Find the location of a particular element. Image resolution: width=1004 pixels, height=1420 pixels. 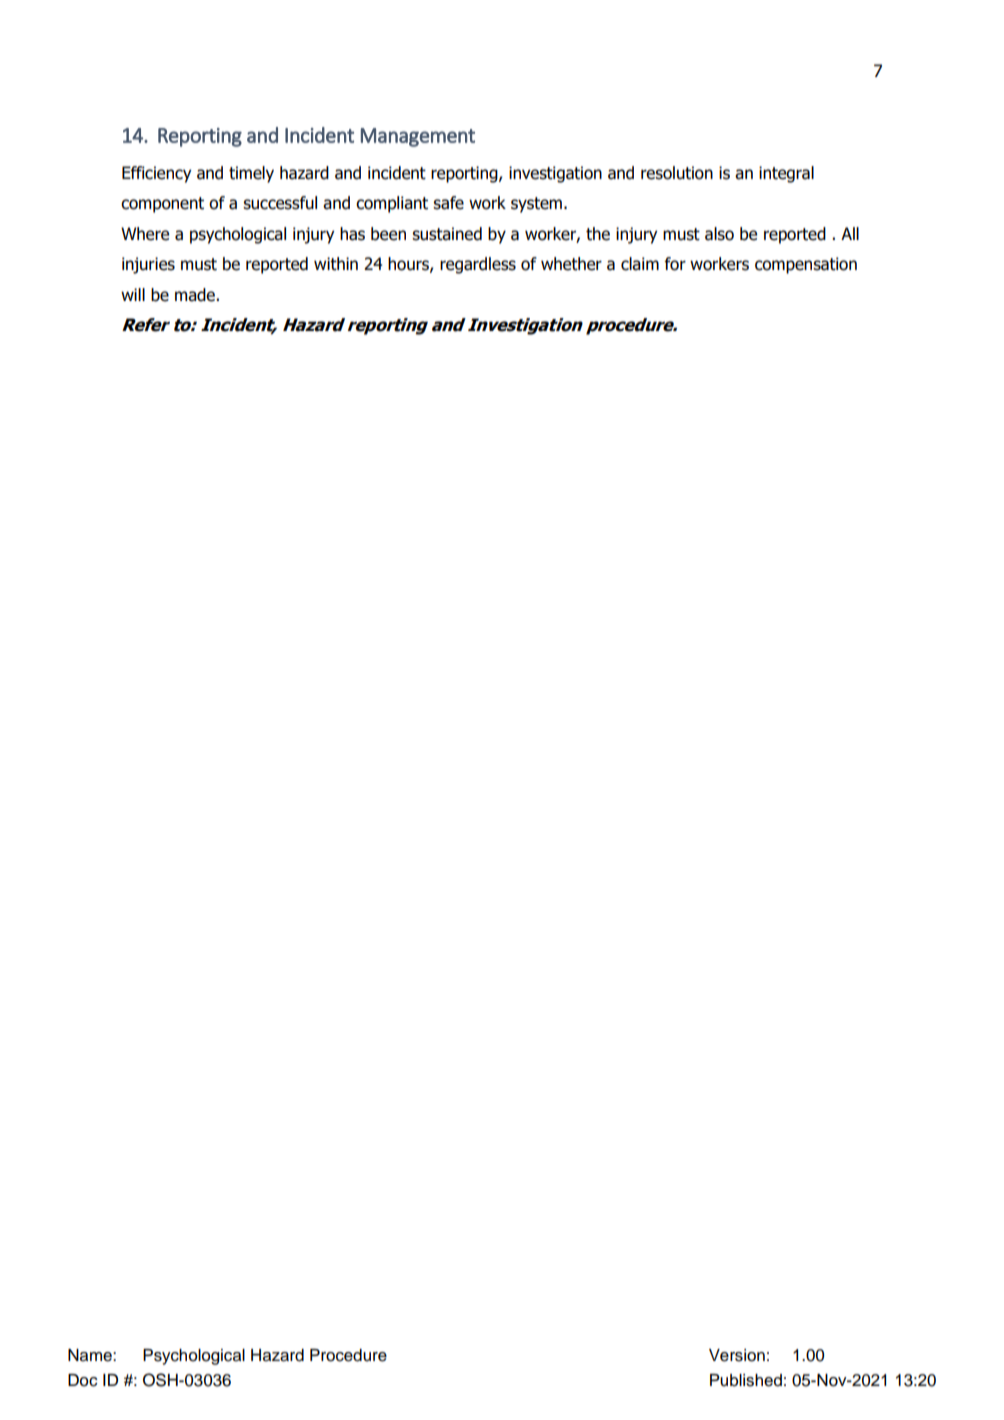

will is located at coordinates (133, 294).
